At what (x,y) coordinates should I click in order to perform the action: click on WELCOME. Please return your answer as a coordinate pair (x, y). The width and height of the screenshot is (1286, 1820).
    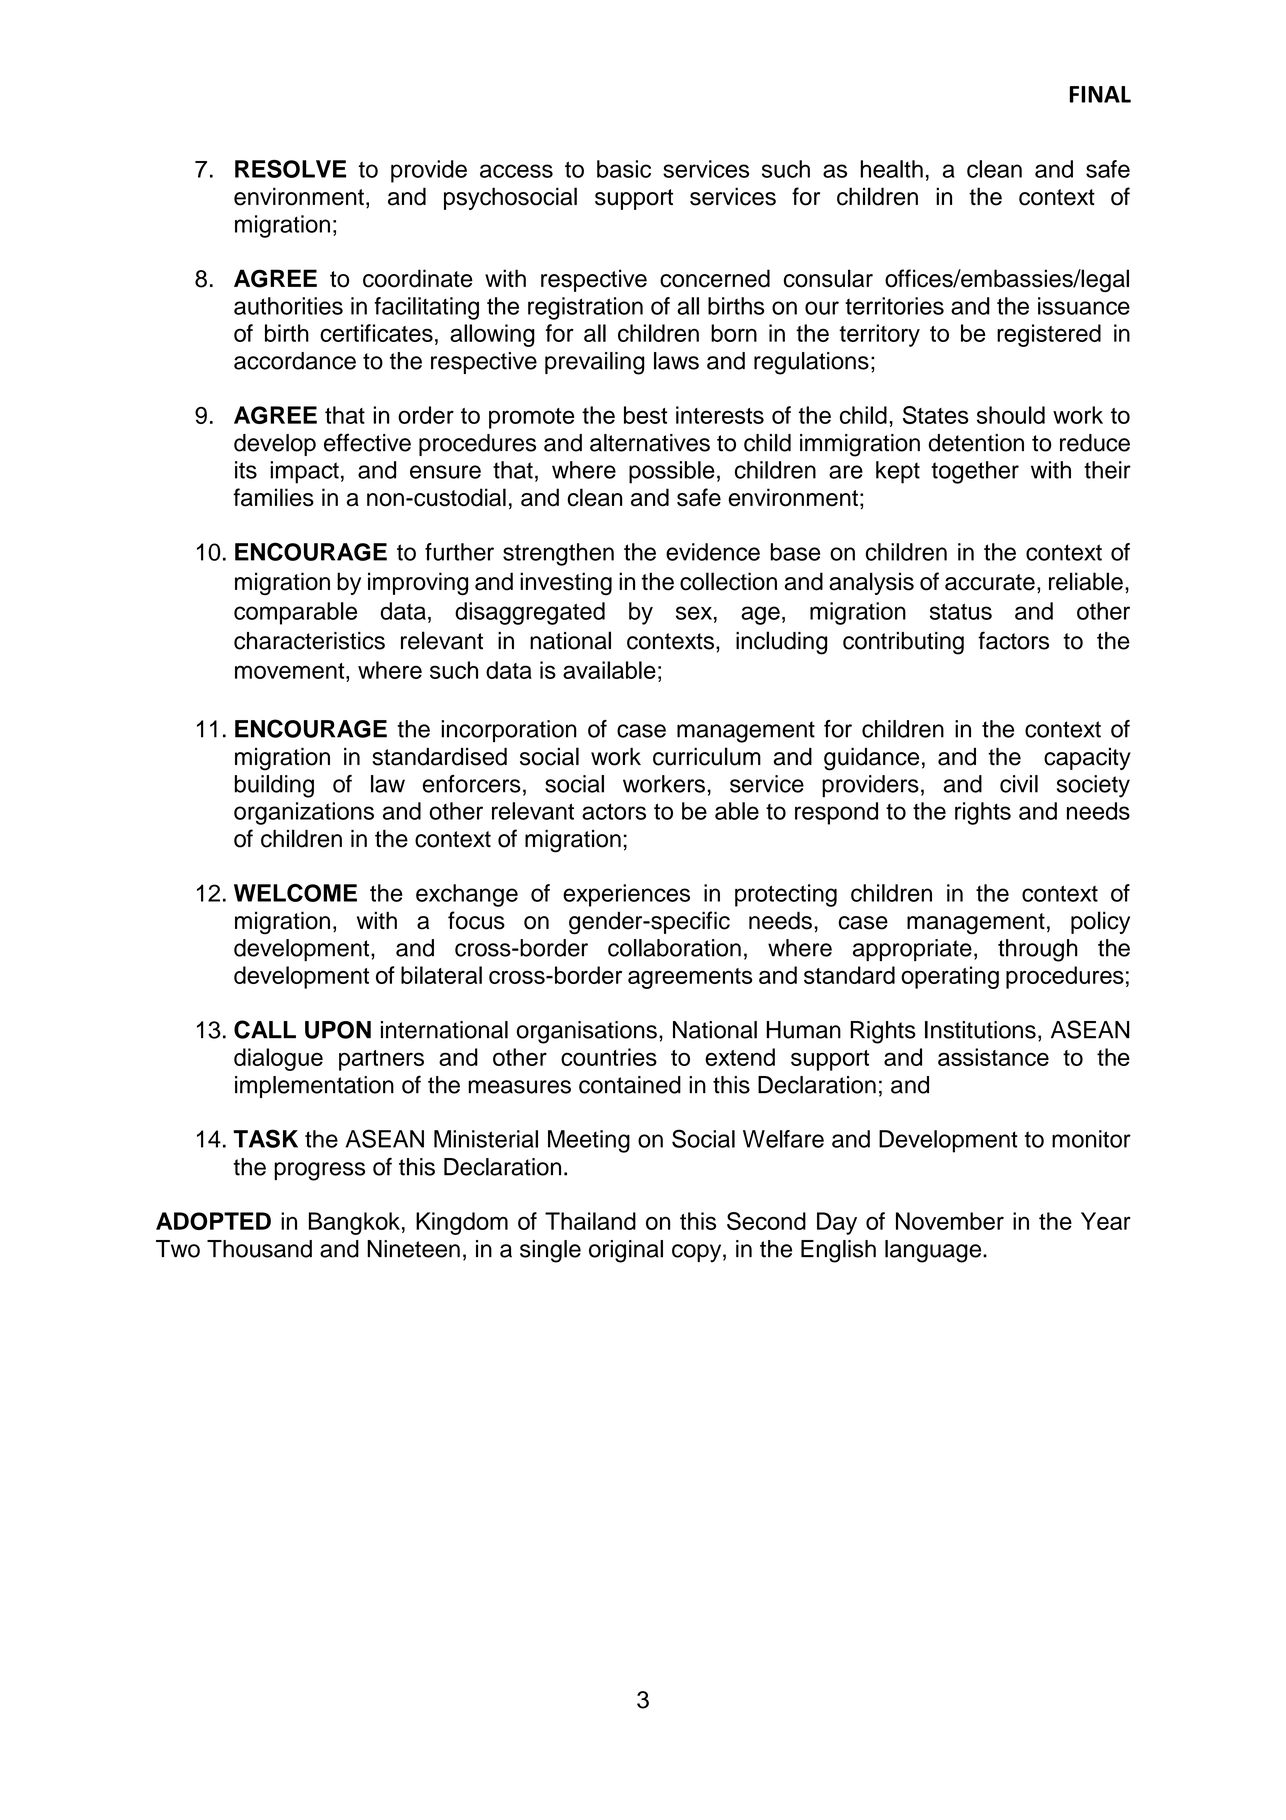
    Looking at the image, I should click on (295, 893).
